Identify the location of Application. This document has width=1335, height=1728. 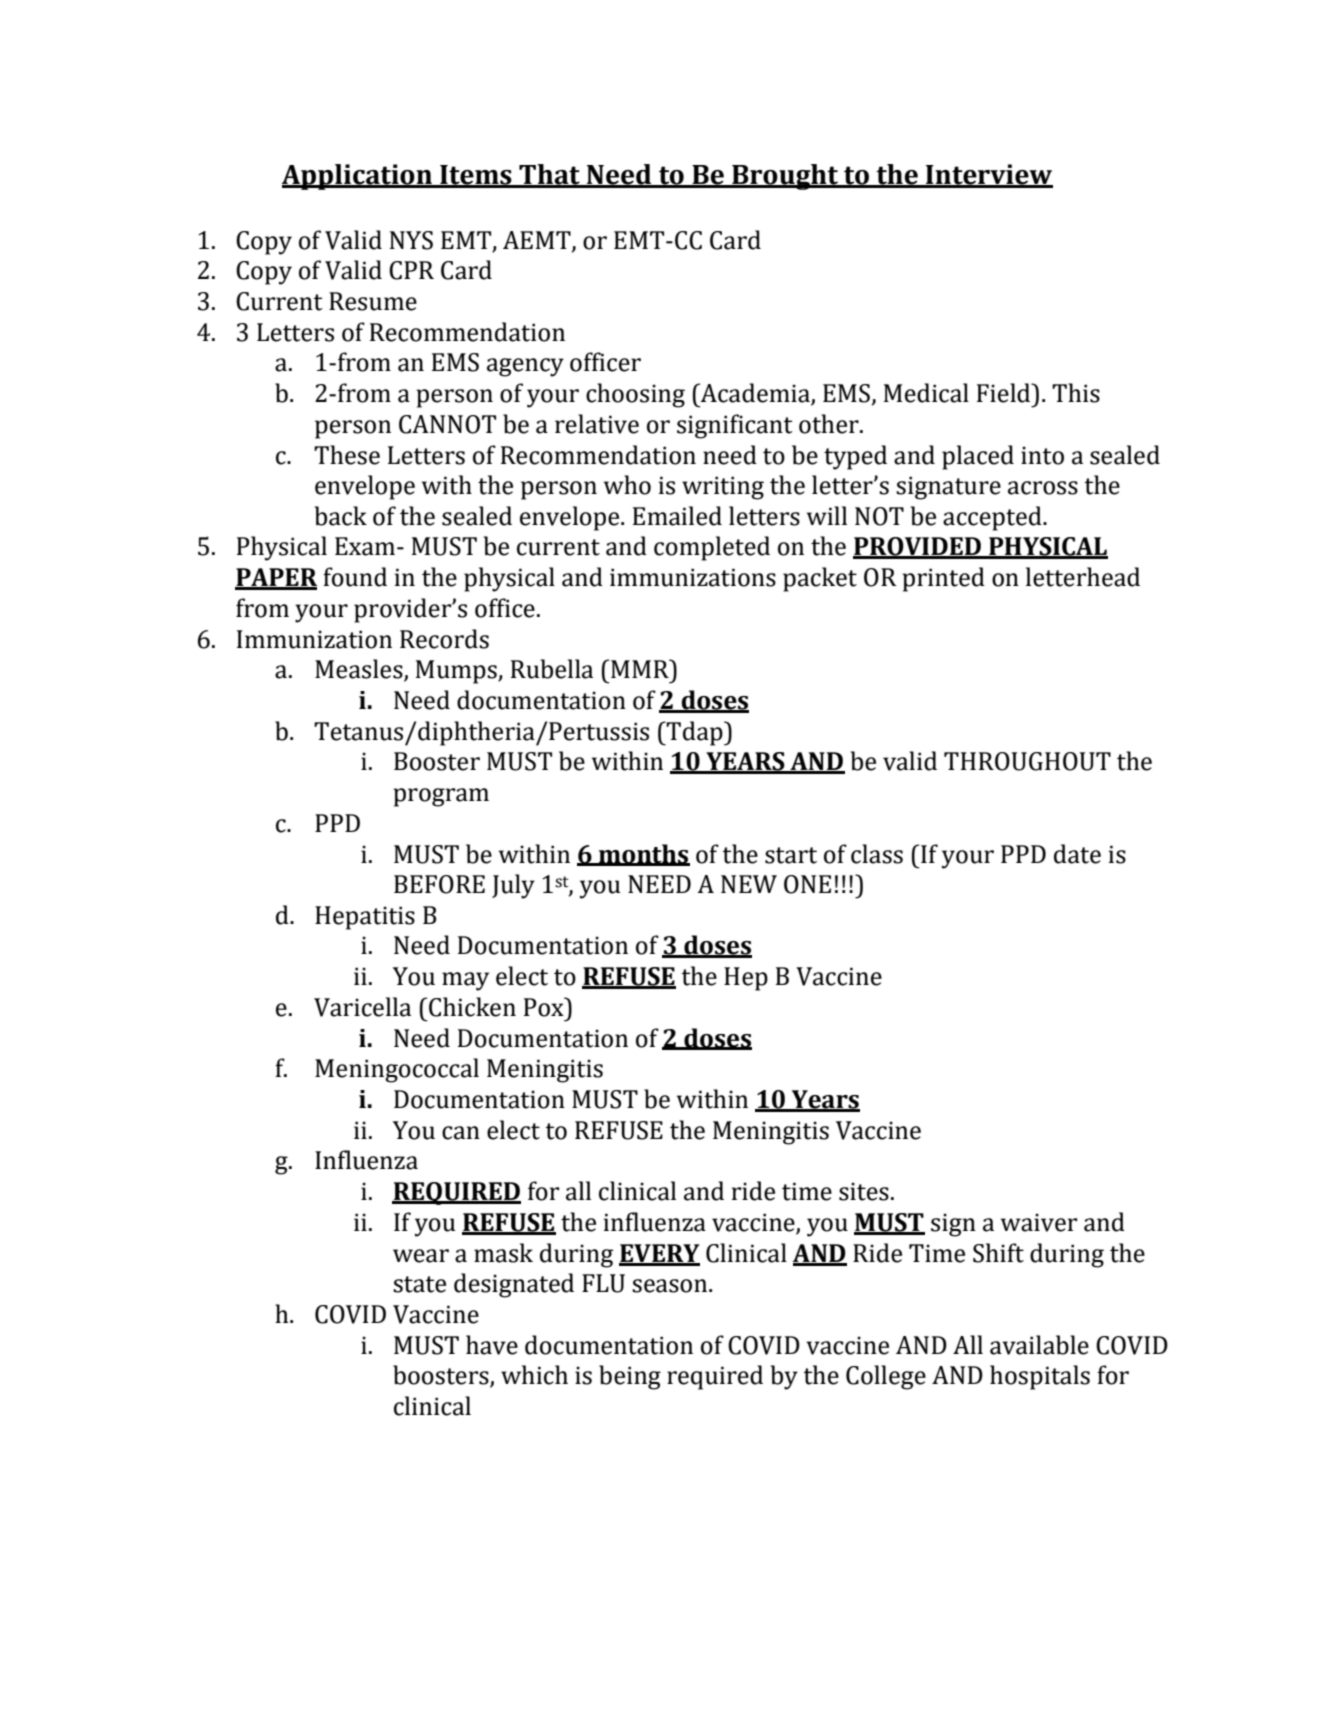
(358, 177).
